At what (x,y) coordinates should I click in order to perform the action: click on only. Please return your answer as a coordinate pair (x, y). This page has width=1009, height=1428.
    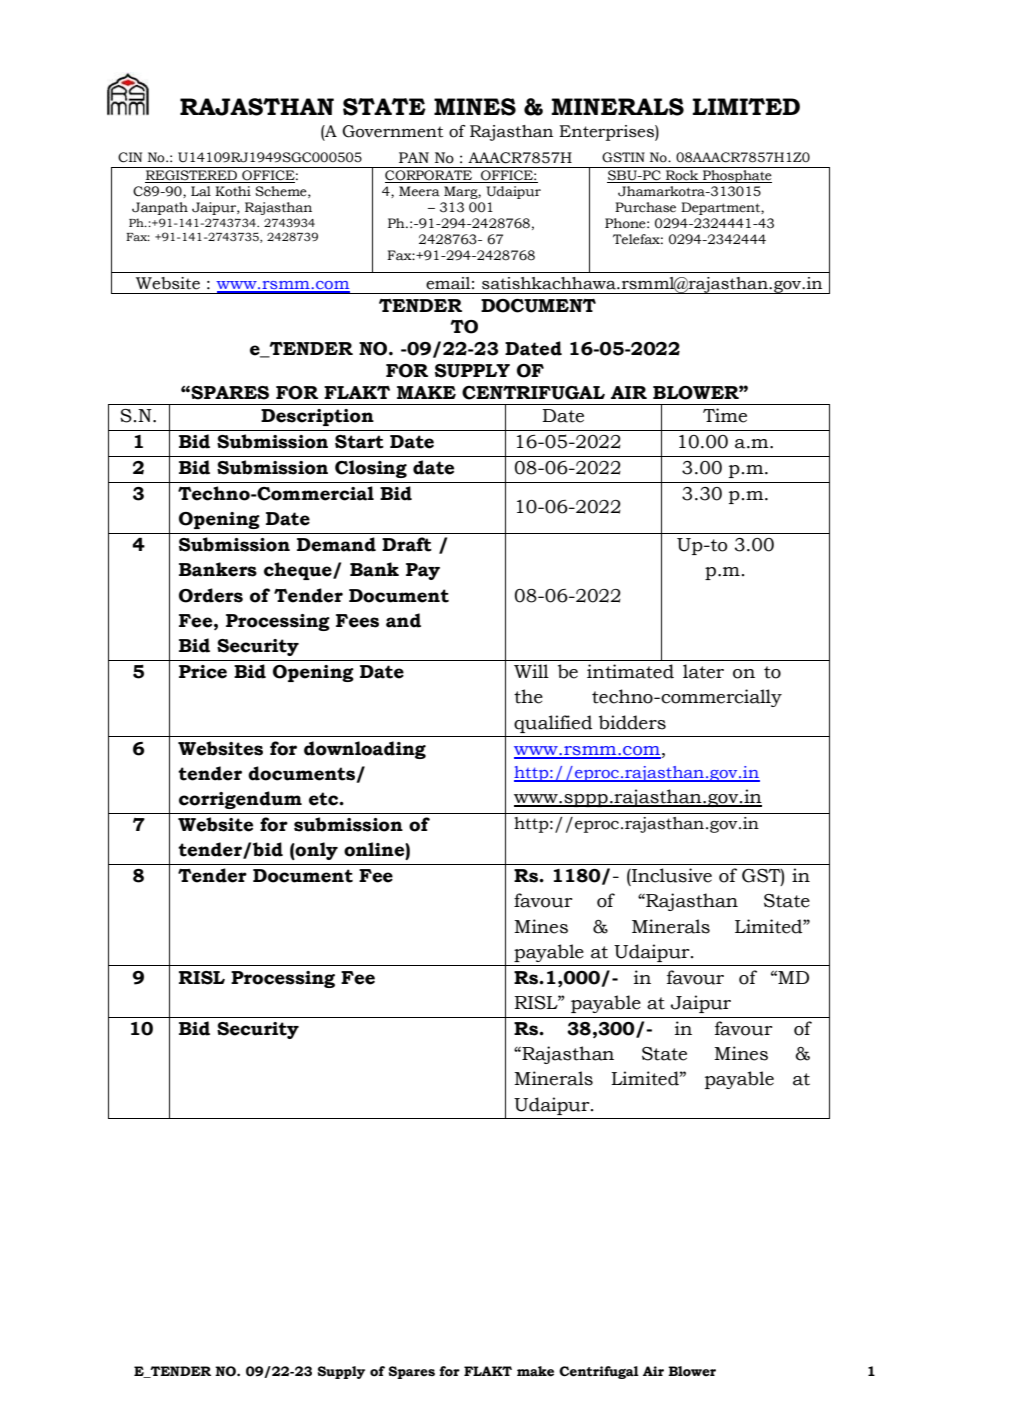
    Looking at the image, I should click on (316, 851).
